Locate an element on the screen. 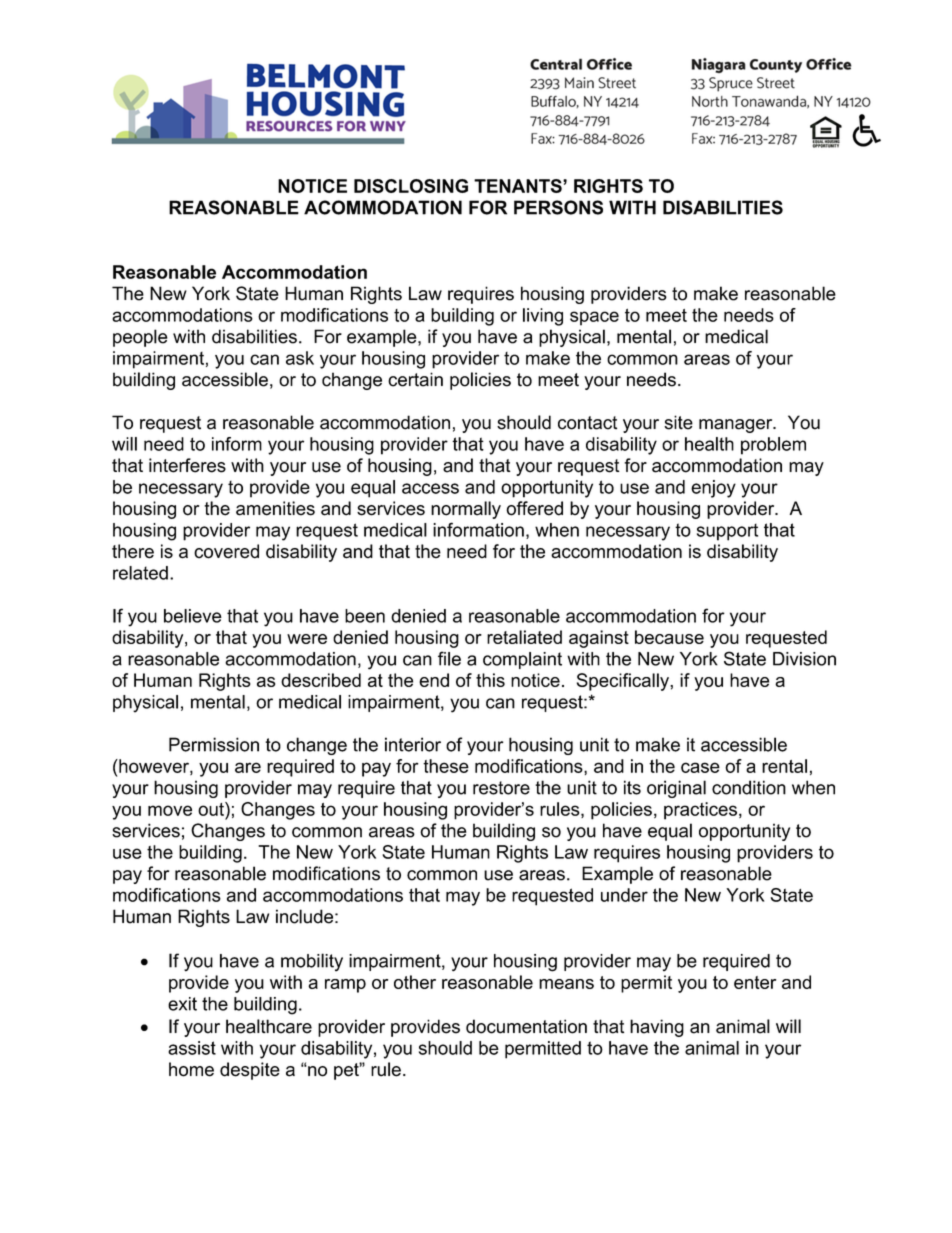  Permission is located at coordinates (214, 744).
